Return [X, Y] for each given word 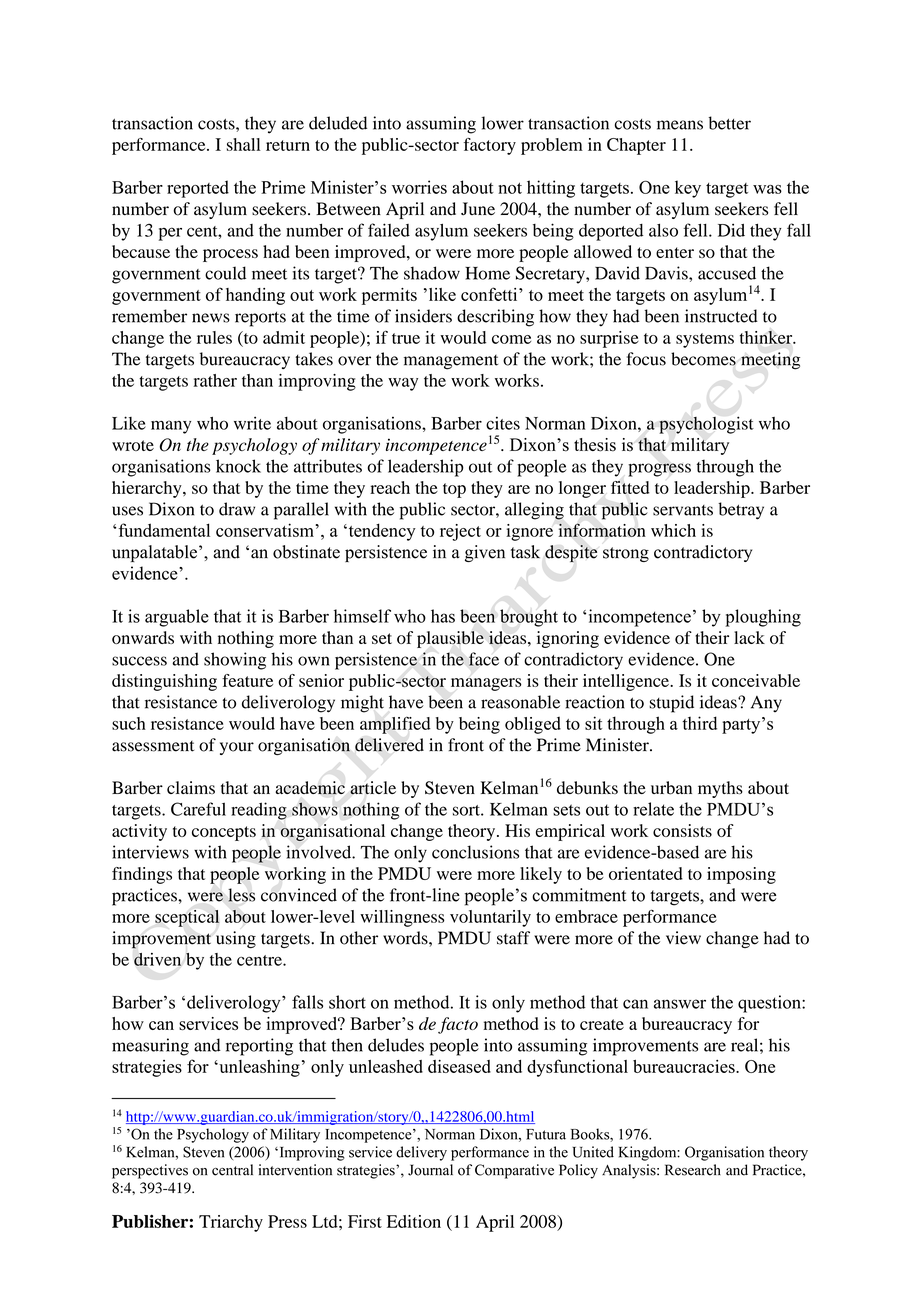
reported [198, 189]
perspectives [150, 1171]
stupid [671, 704]
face [484, 659]
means [680, 125]
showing [235, 661]
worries [419, 187]
